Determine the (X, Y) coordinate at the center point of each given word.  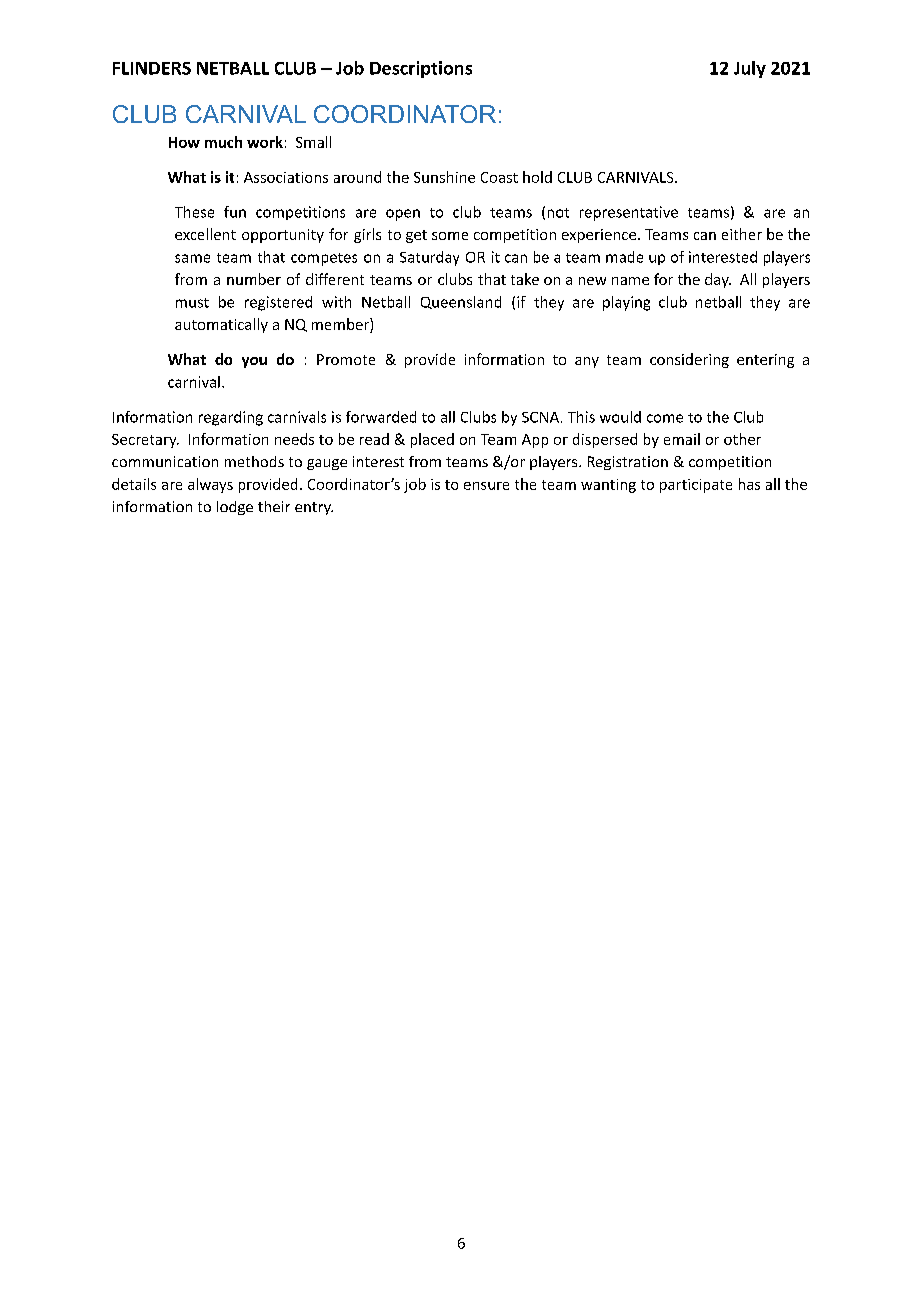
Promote (346, 359)
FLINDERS (152, 68)
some (450, 236)
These (194, 212)
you (254, 362)
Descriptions (421, 69)
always (210, 485)
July (750, 69)
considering (689, 360)
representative (629, 213)
